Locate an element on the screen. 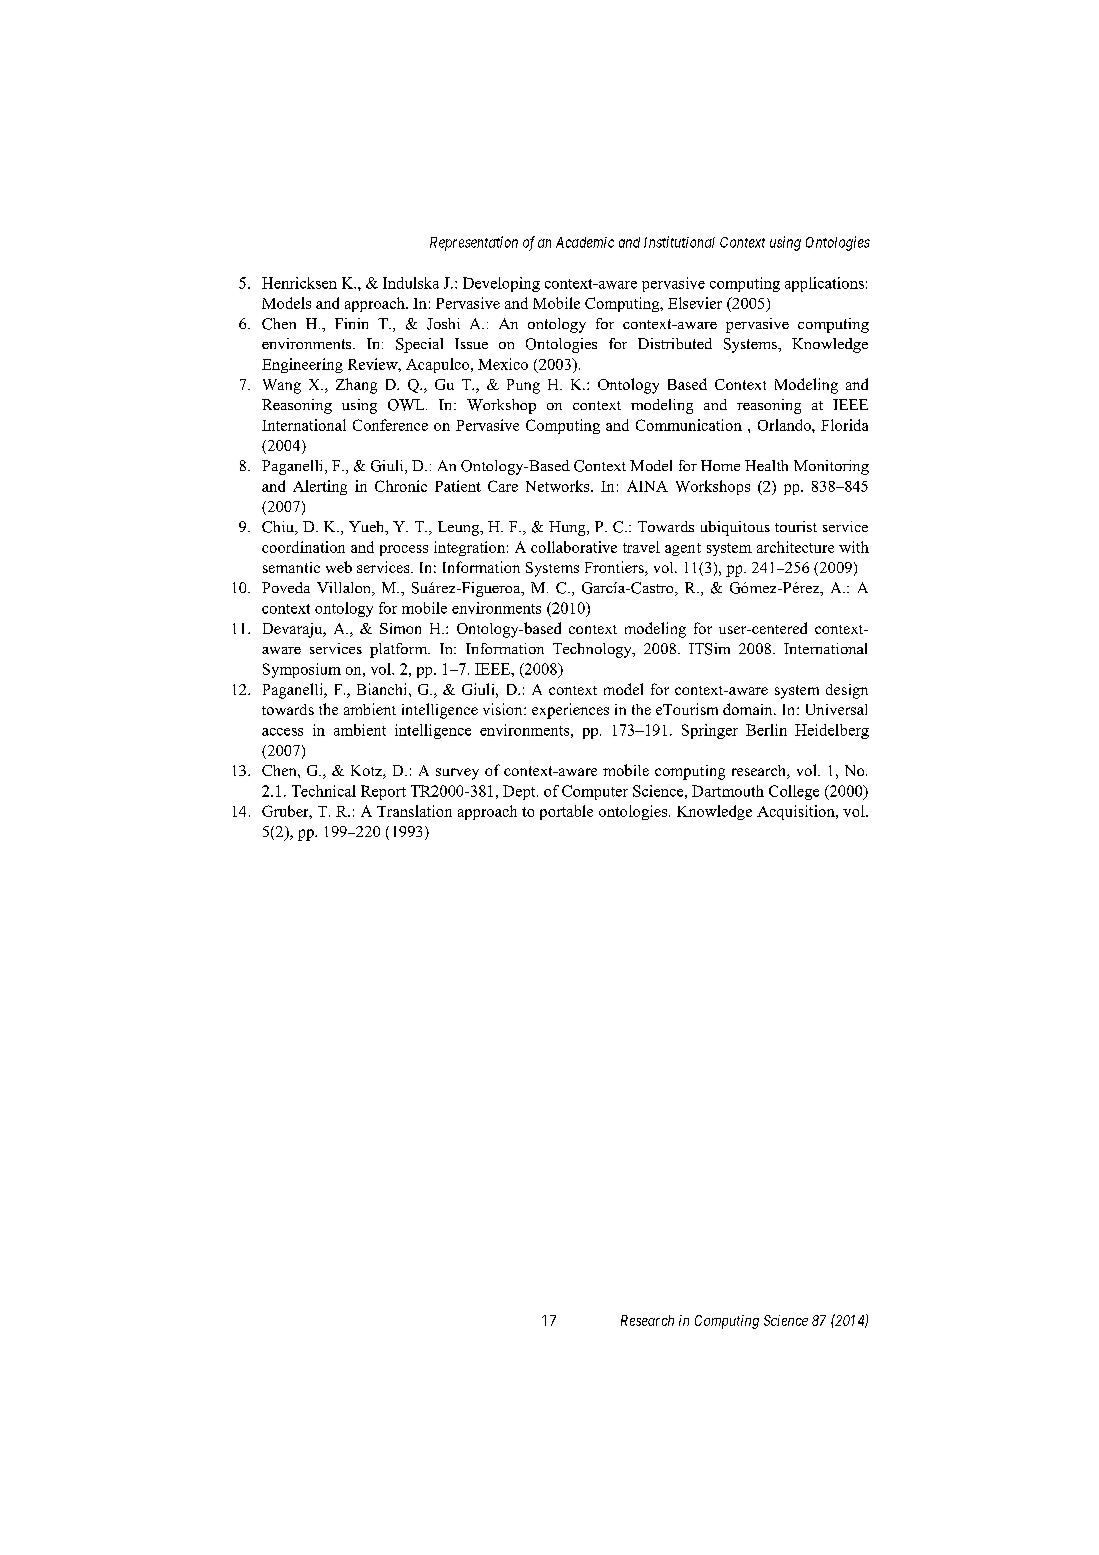 This screenshot has height=1555, width=1099. Simon is located at coordinates (400, 628).
